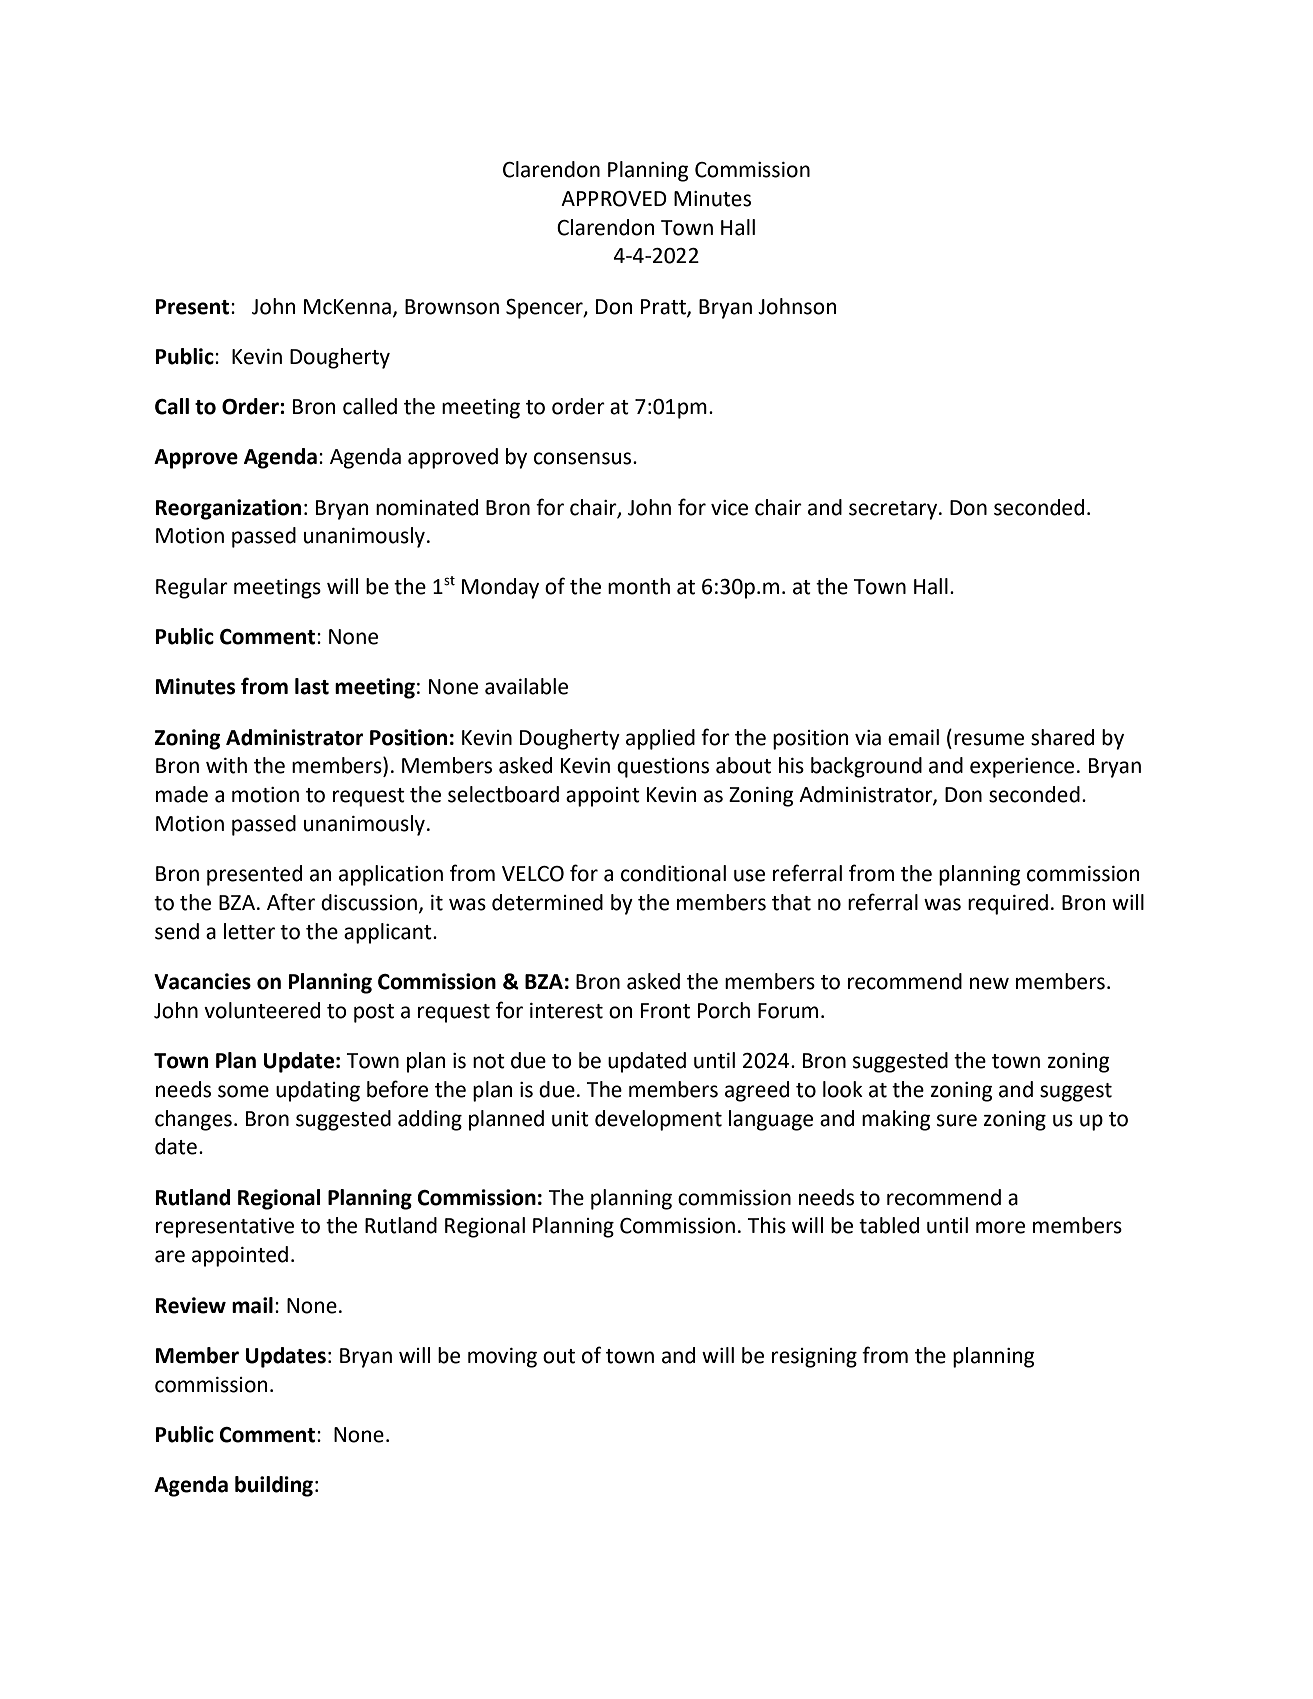 The height and width of the screenshot is (1699, 1313). What do you see at coordinates (1022, 768) in the screenshot?
I see `experience` at bounding box center [1022, 768].
